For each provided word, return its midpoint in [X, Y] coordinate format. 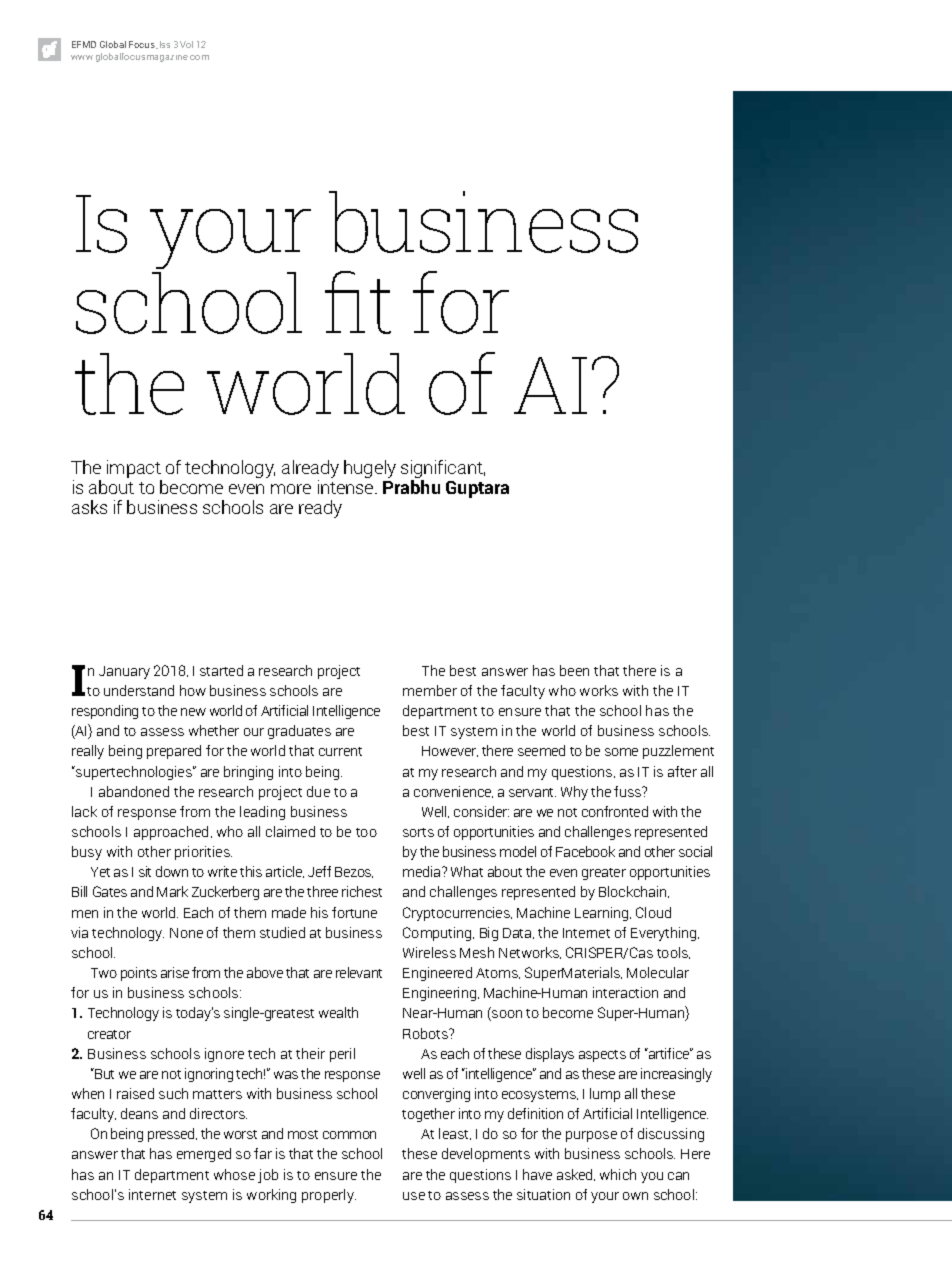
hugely [370, 469]
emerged [204, 1155]
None [186, 933]
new [193, 712]
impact [134, 470]
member [430, 690]
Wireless [429, 952]
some [621, 752]
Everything [665, 934]
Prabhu [411, 487]
